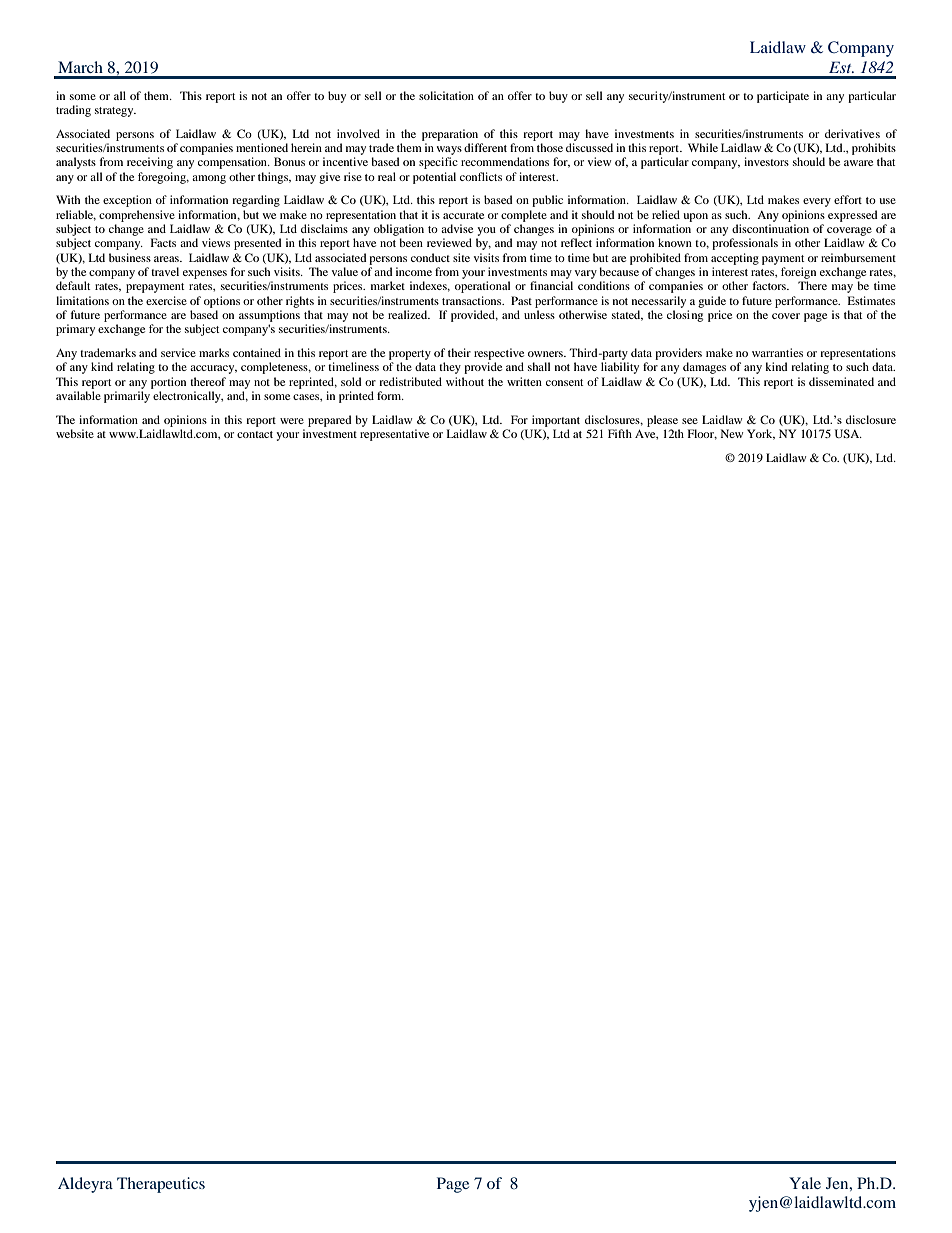 Image resolution: width=952 pixels, height=1233 pixels. What do you see at coordinates (255, 434) in the screenshot?
I see `contact` at bounding box center [255, 434].
